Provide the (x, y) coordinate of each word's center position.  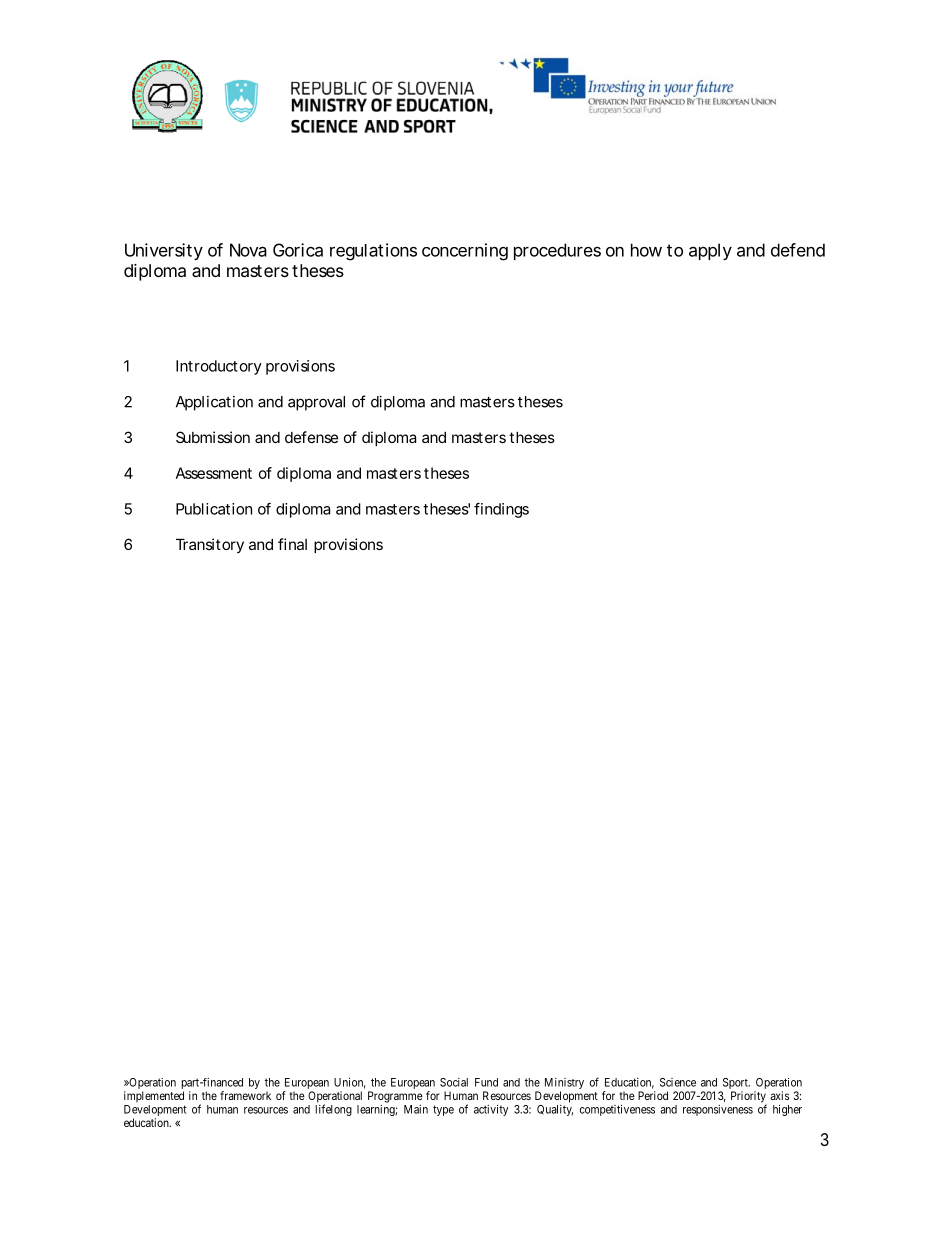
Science (678, 1082)
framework (245, 1095)
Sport (735, 1085)
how (646, 250)
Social (454, 1082)
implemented (154, 1096)
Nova (248, 250)
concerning (465, 252)
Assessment (214, 473)
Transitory (210, 545)
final (292, 544)
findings (501, 510)
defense (311, 437)
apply (710, 251)
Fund (486, 1082)
